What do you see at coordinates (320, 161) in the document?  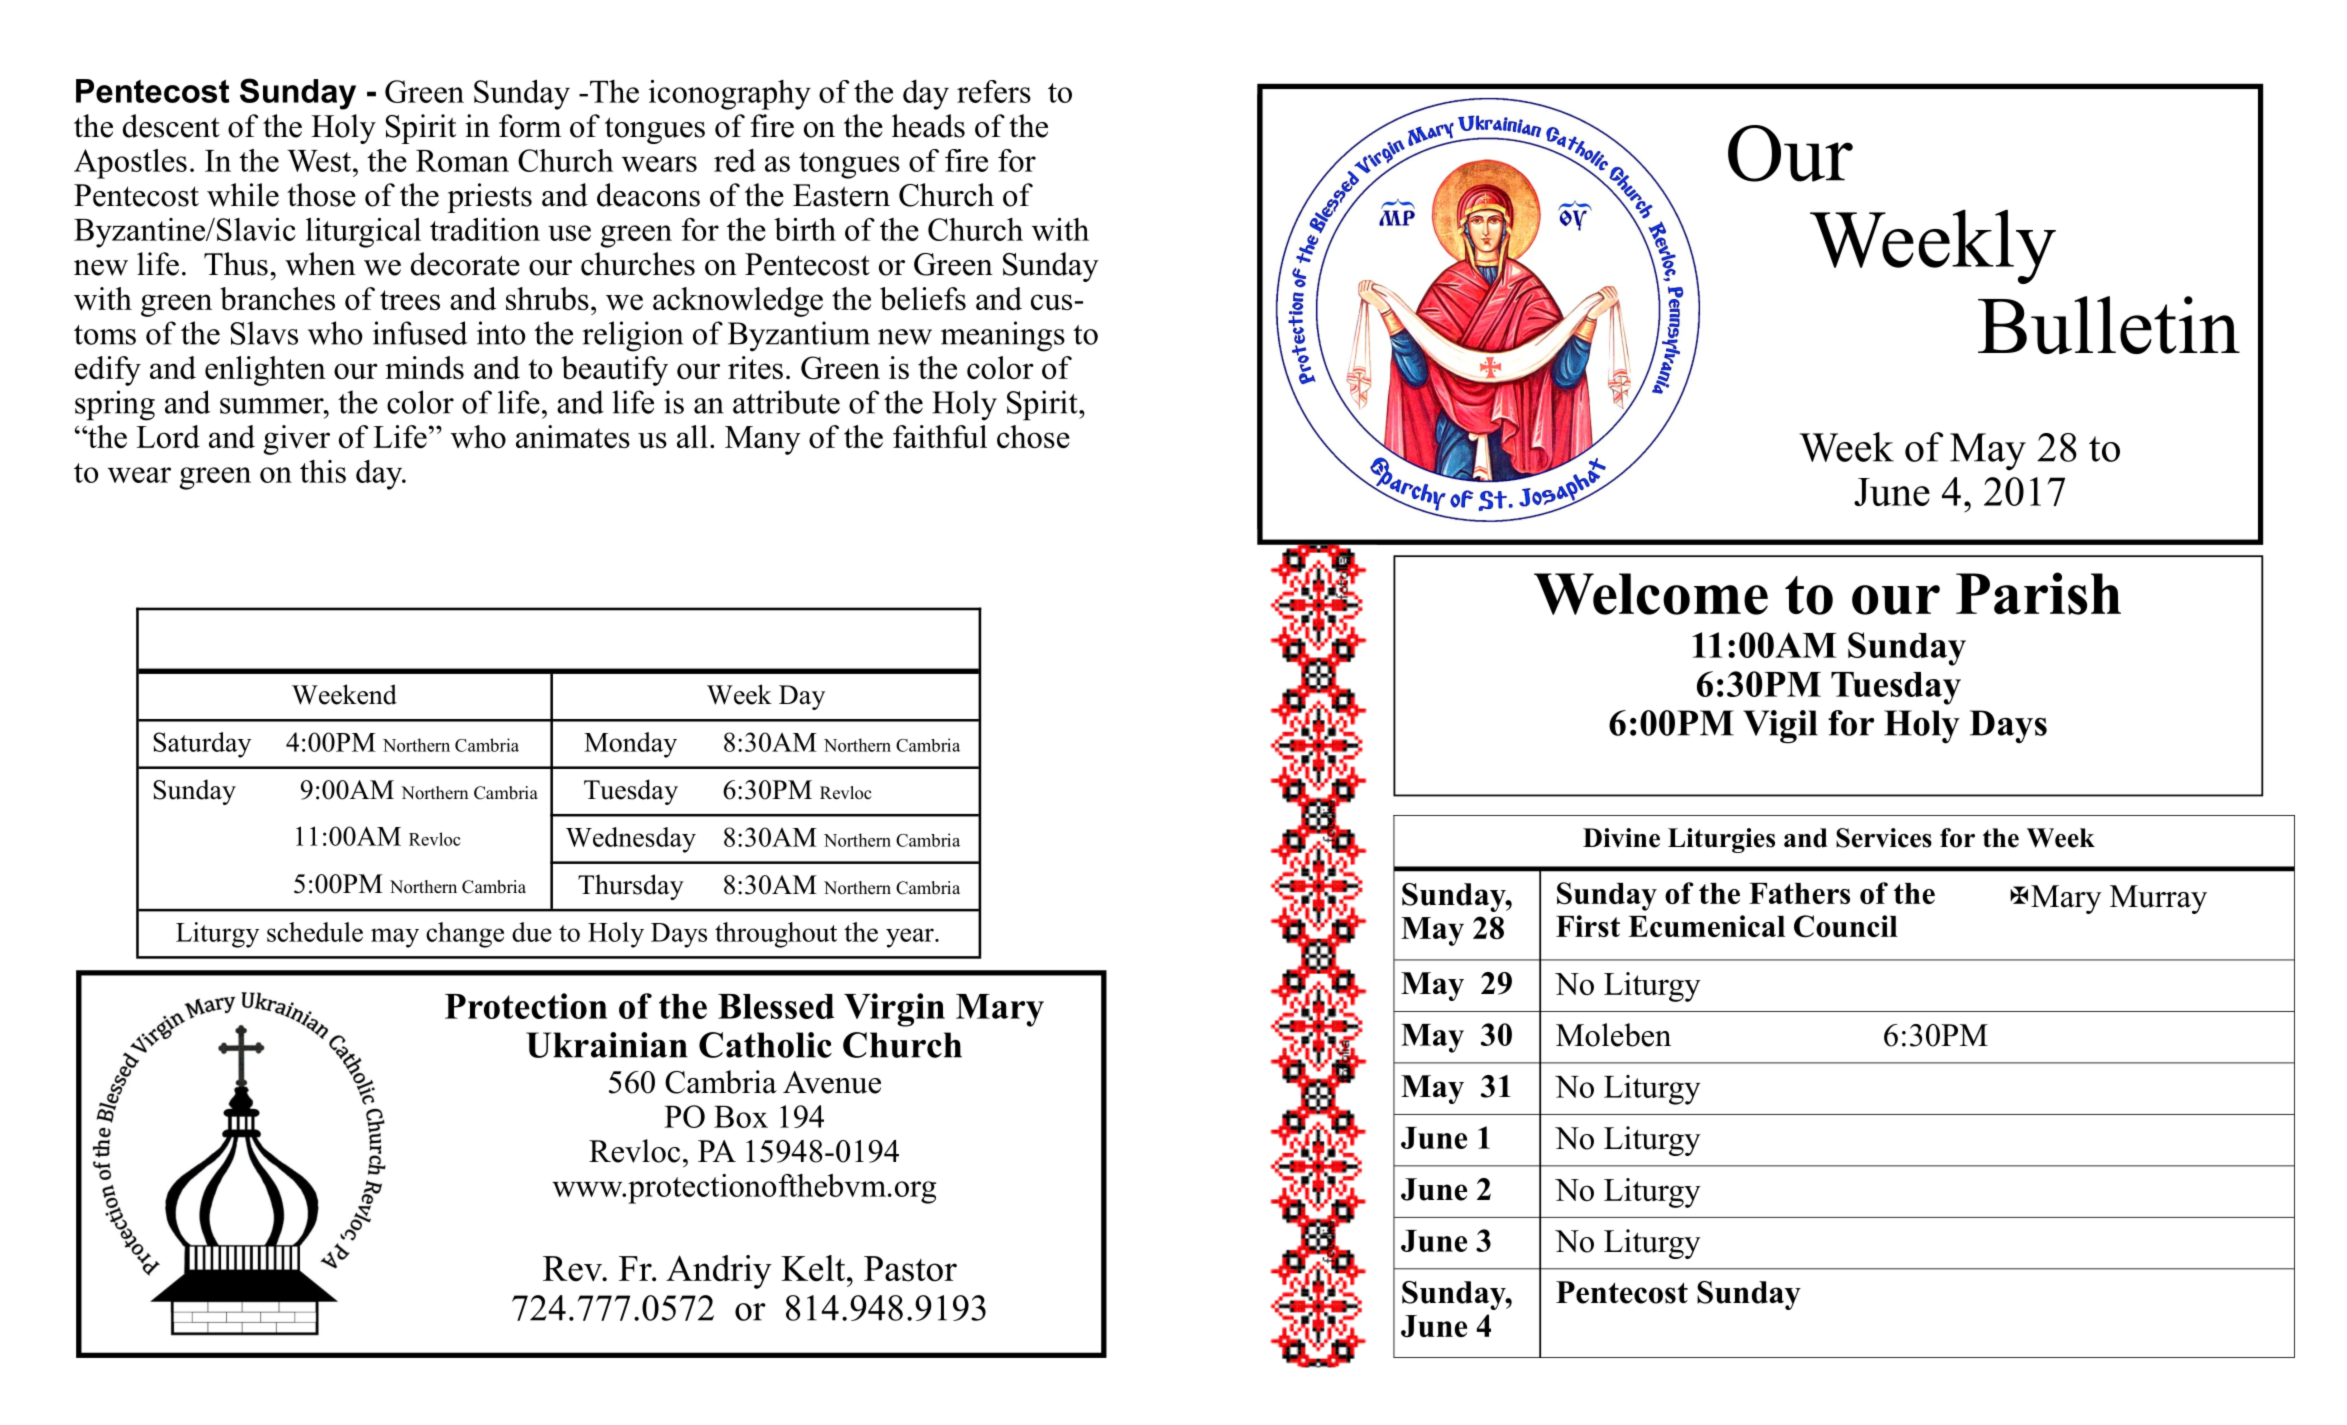 I see `West` at bounding box center [320, 161].
